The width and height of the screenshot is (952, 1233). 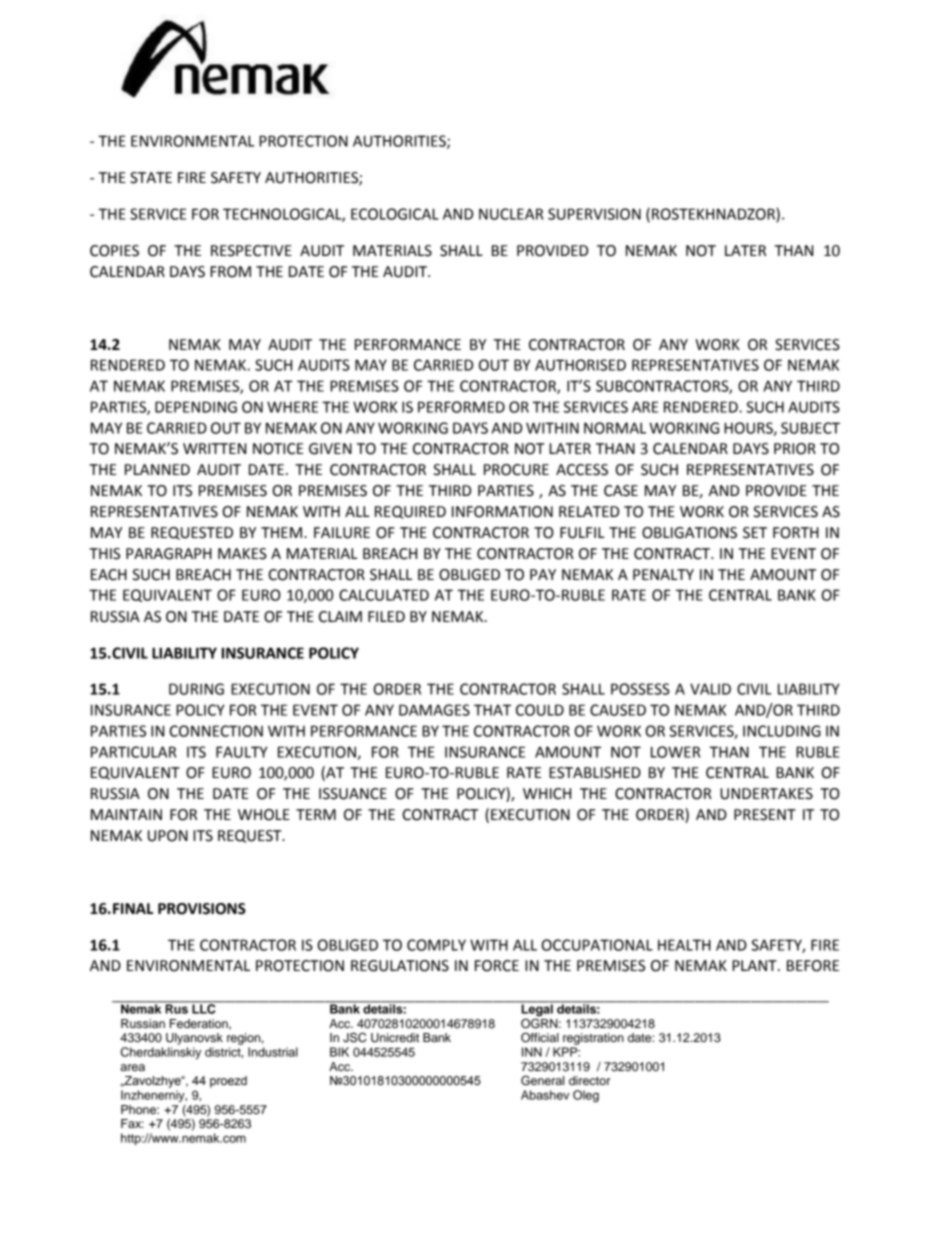 What do you see at coordinates (502, 512) in the screenshot?
I see `INFORMATION` at bounding box center [502, 512].
